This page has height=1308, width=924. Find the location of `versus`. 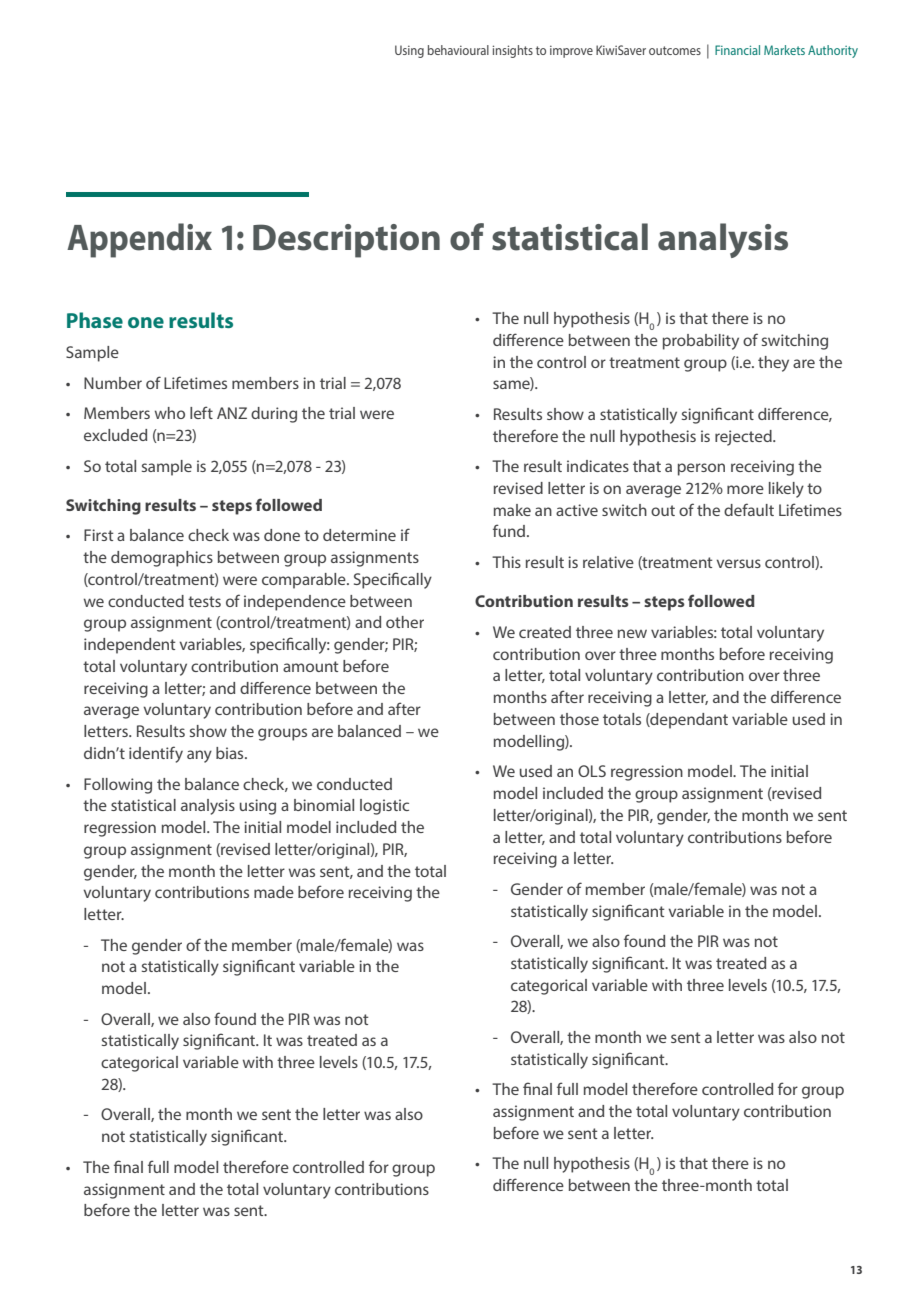

versus is located at coordinates (738, 563).
